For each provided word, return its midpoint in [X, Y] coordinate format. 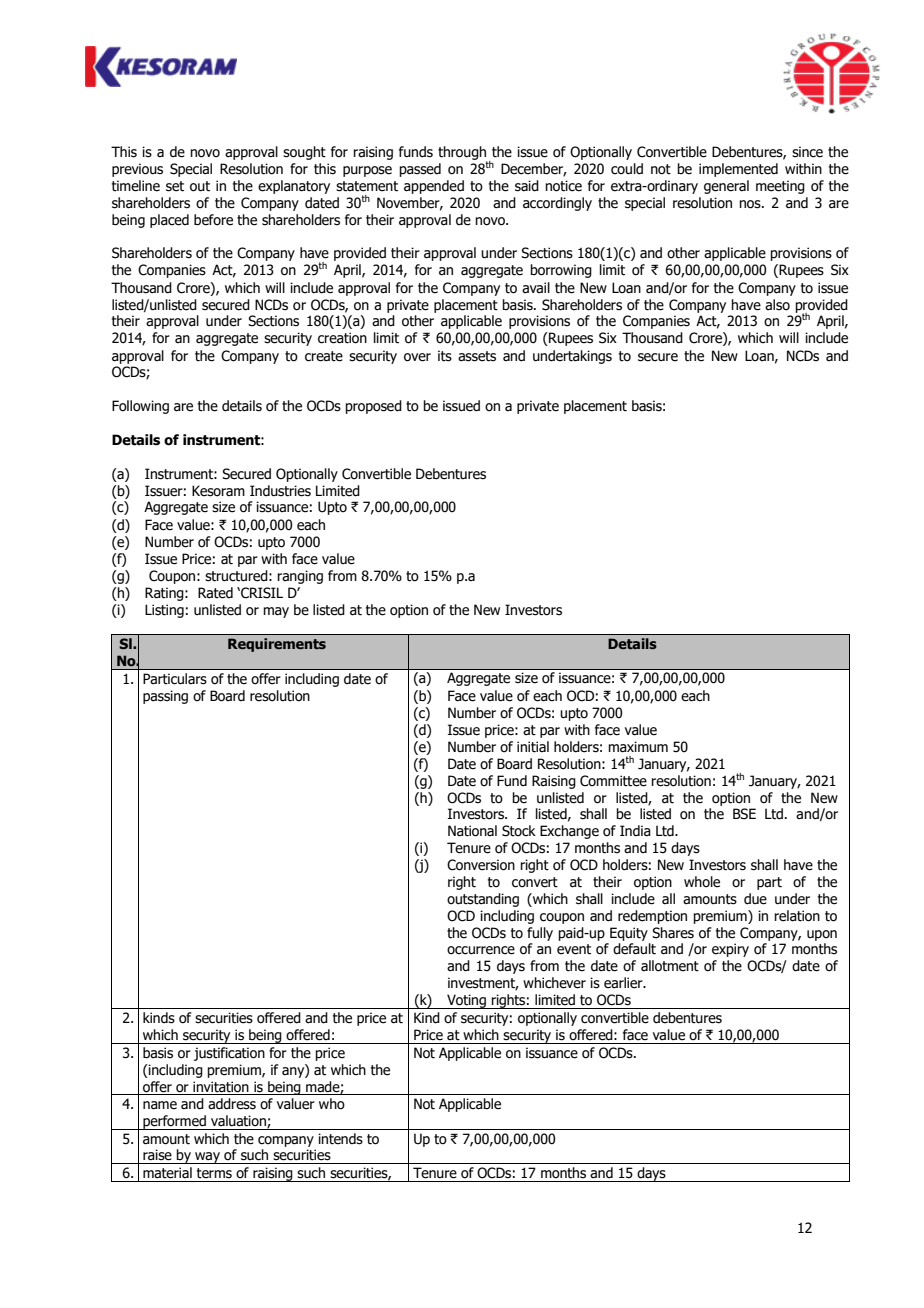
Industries [280, 491]
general [726, 187]
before [213, 220]
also [777, 305]
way [207, 1158]
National [472, 831]
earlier [624, 983]
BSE [744, 814]
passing [165, 697]
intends [340, 1139]
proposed [373, 407]
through [463, 154]
